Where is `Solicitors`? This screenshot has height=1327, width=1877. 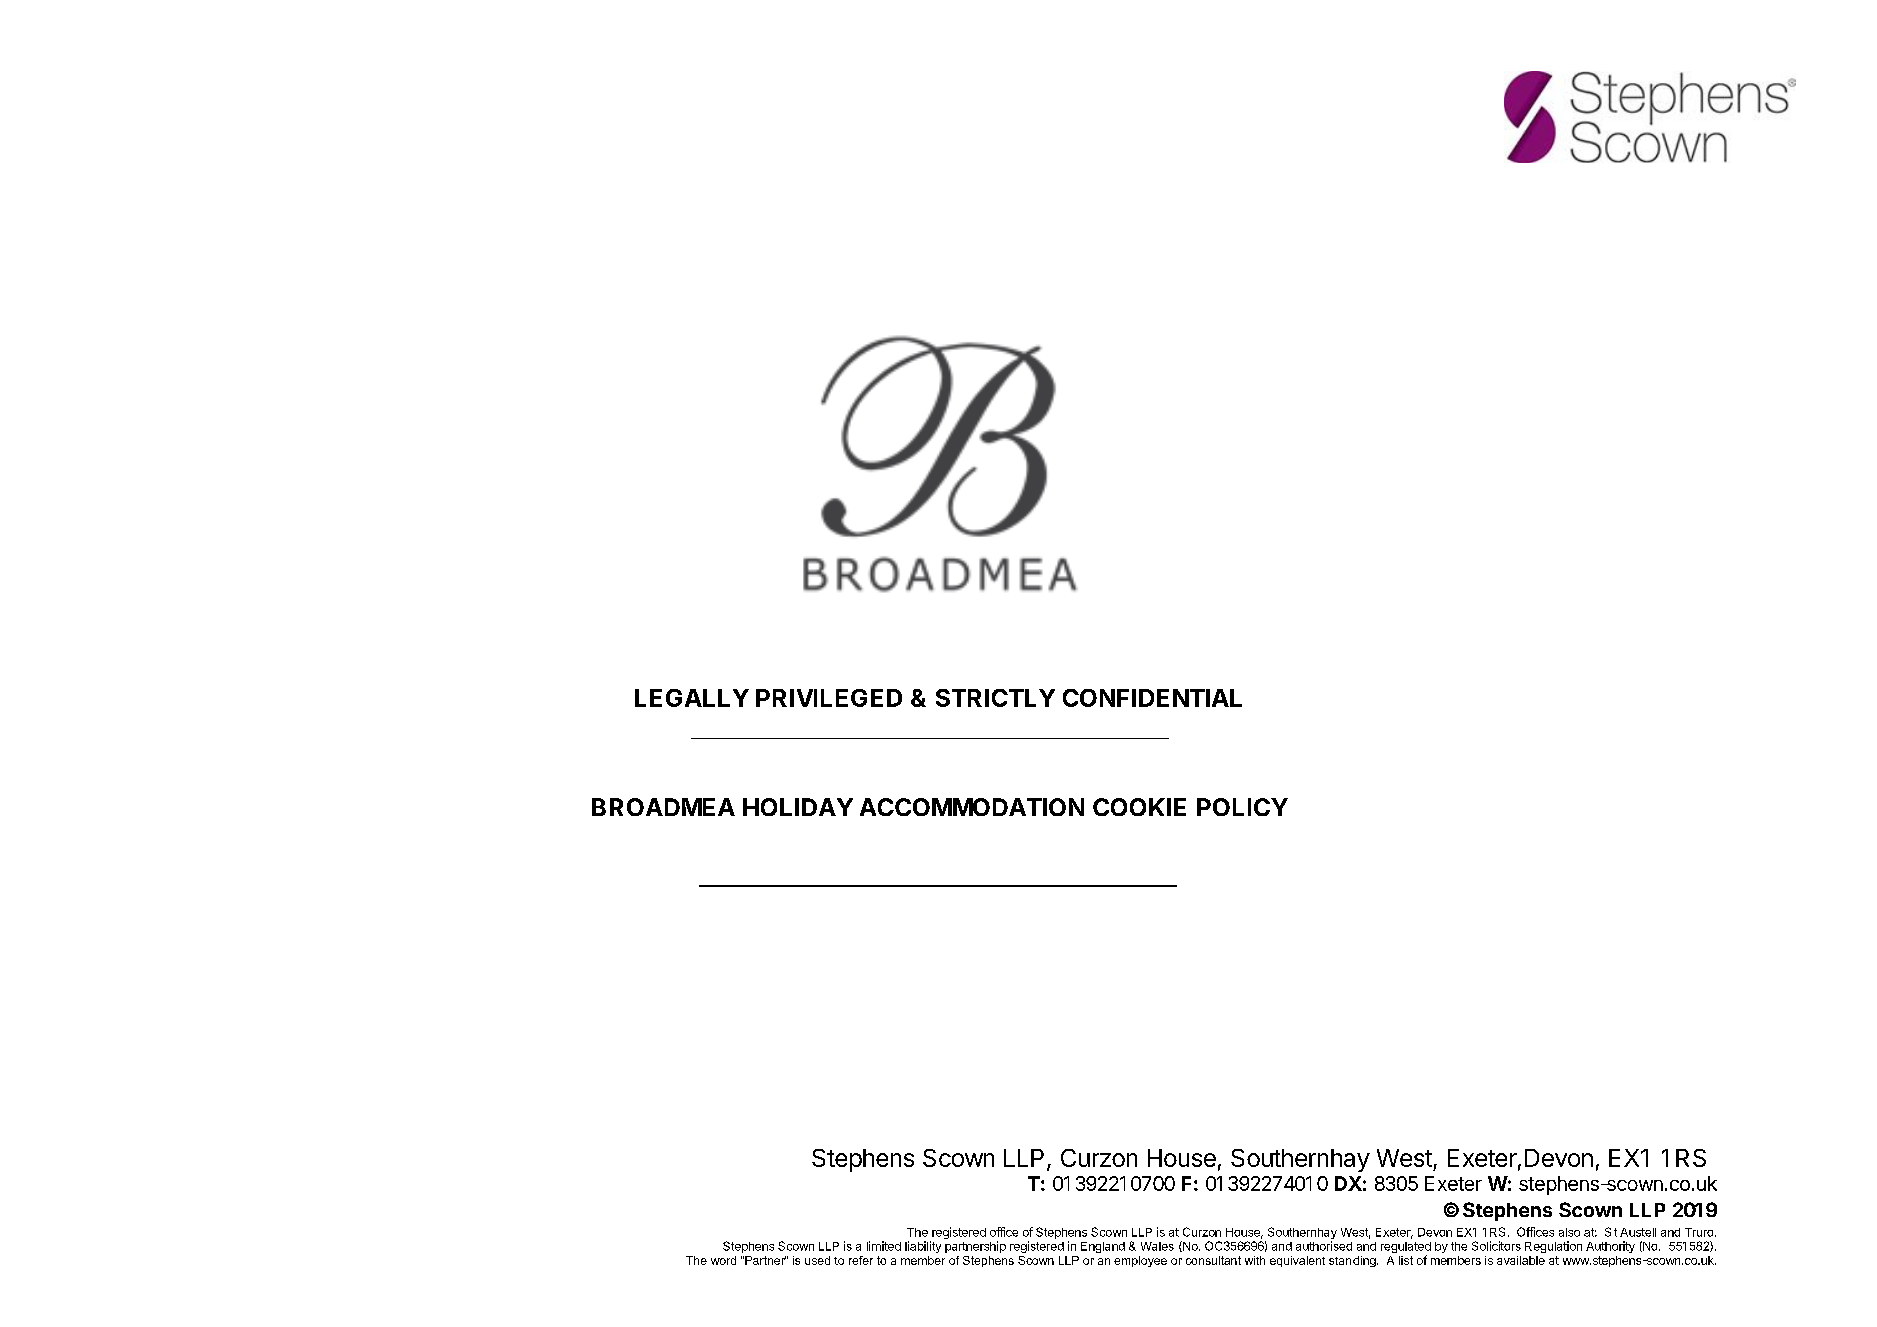
Solicitors is located at coordinates (1496, 1246).
